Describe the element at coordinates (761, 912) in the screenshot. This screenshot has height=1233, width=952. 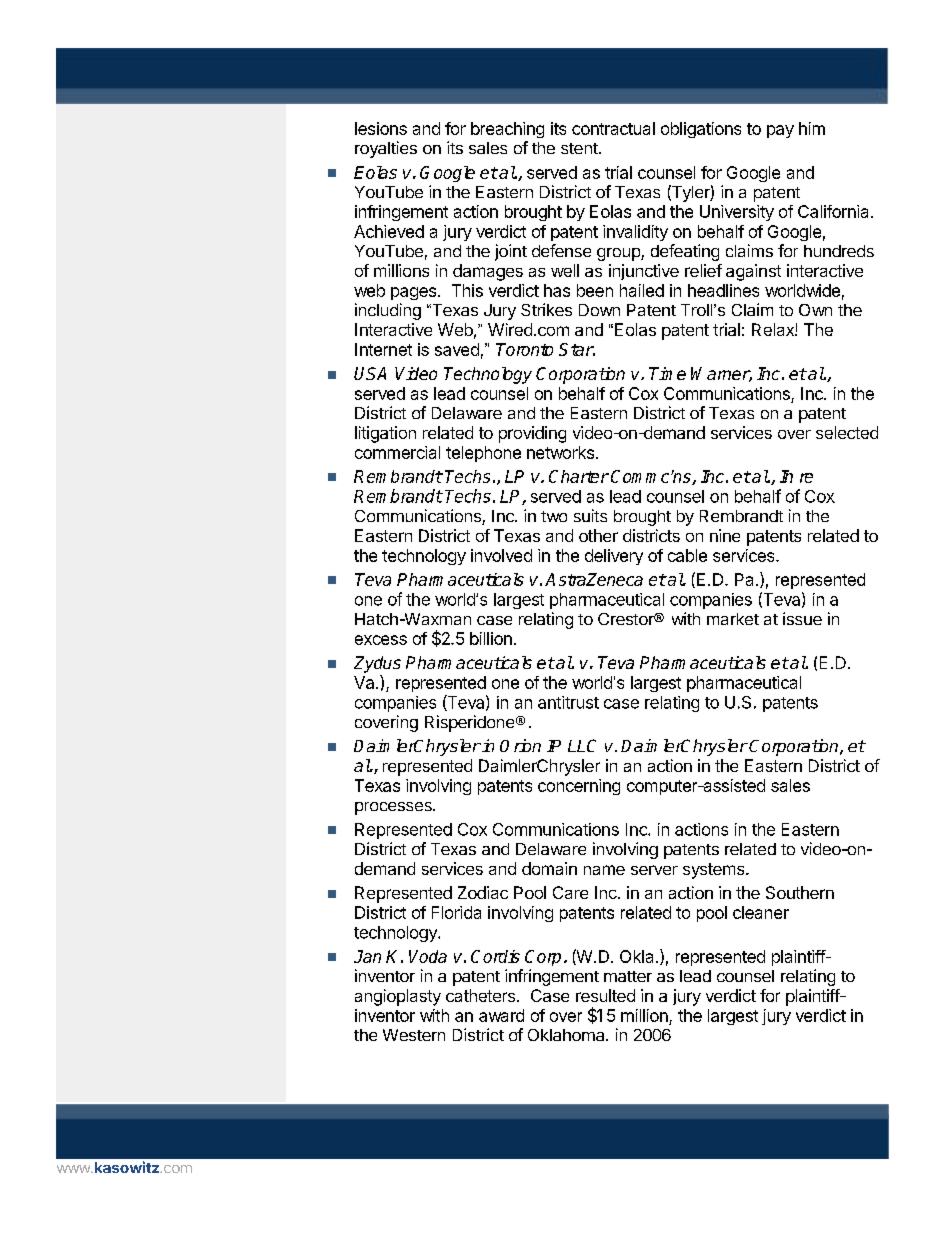
I see `cleaner` at that location.
